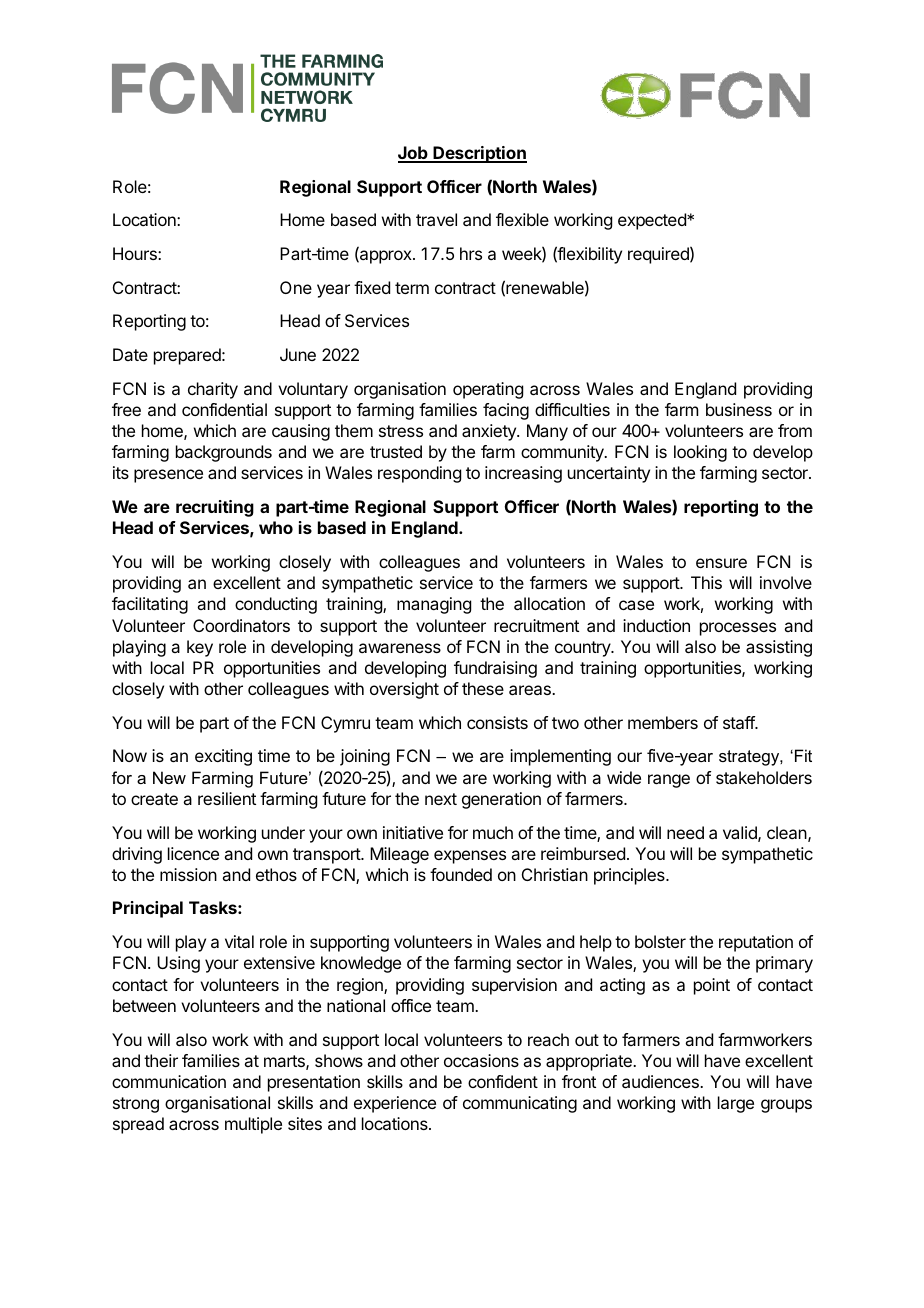  I want to click on stakeholders, so click(764, 777).
